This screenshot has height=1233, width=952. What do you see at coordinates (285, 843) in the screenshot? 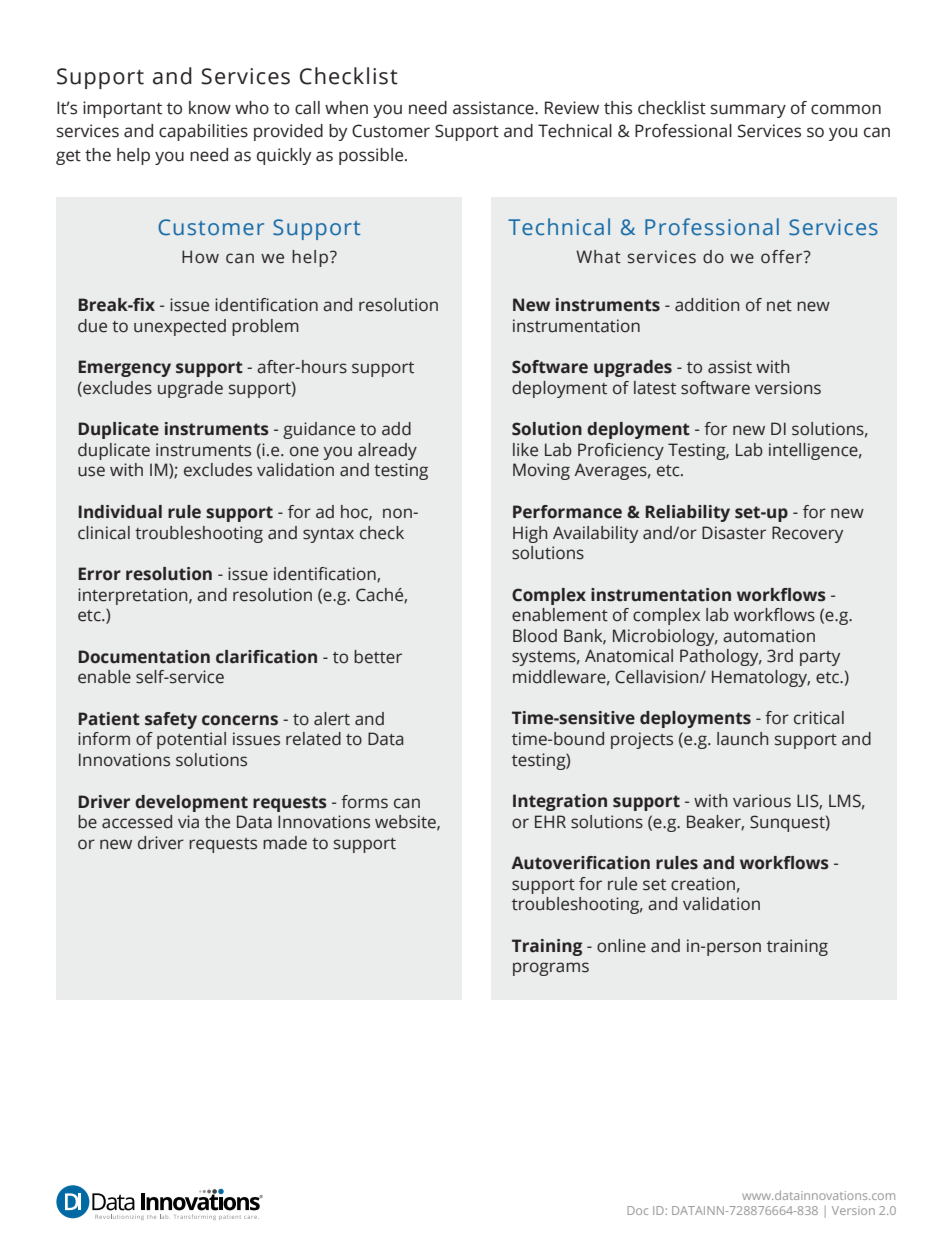
I see `made` at bounding box center [285, 843].
